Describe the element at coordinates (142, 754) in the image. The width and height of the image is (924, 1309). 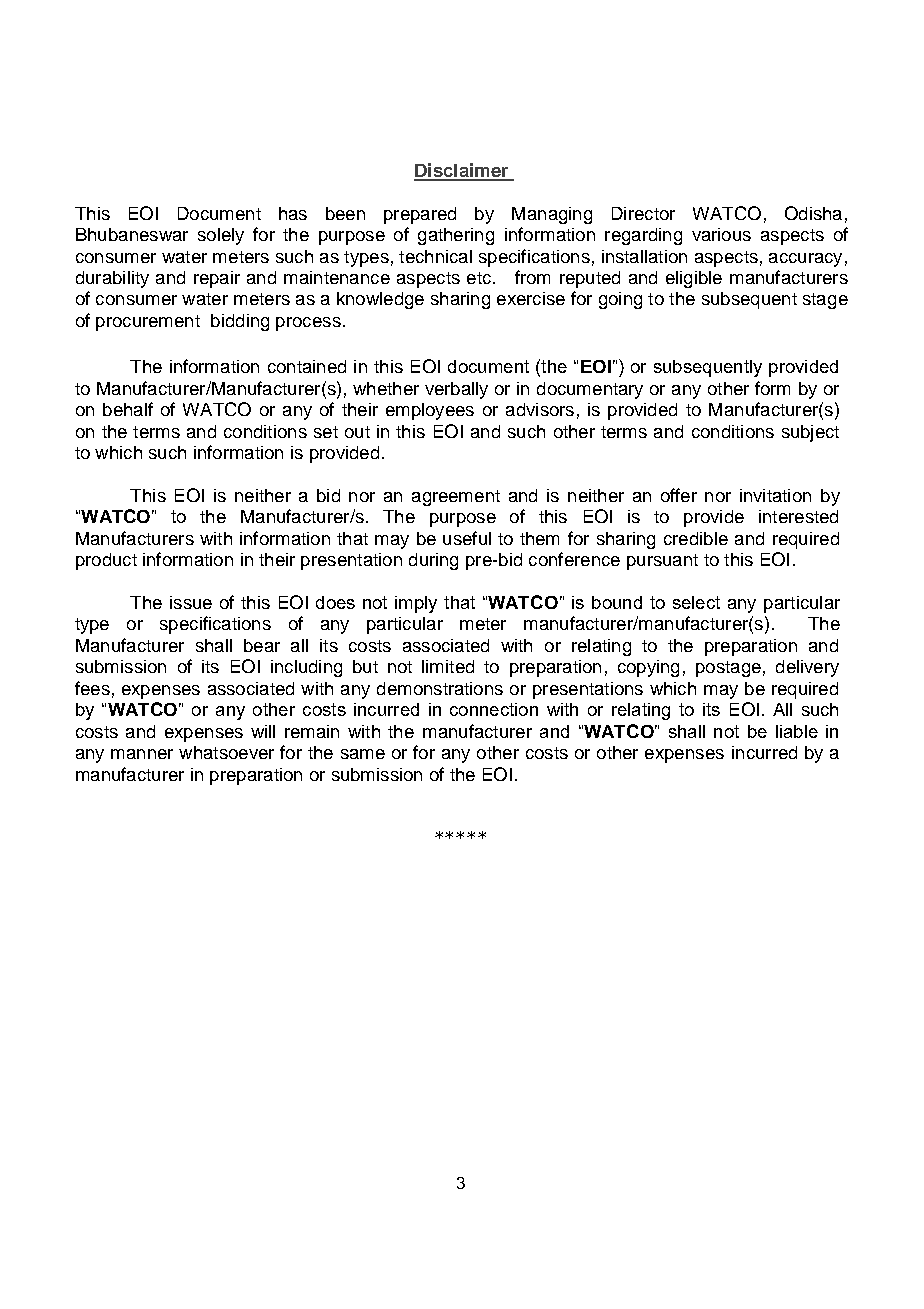
I see `manner` at that location.
